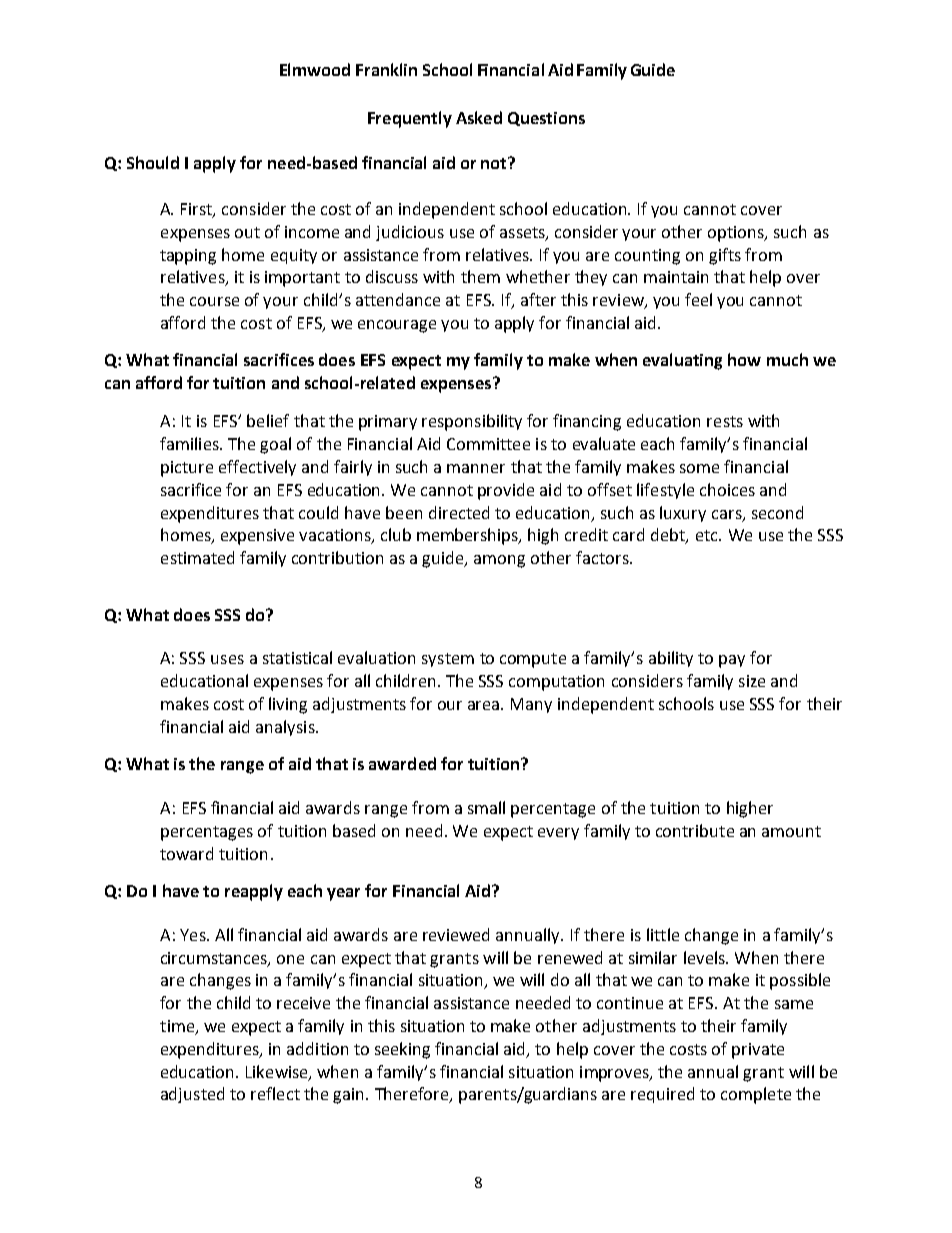  What do you see at coordinates (485, 705) in the image?
I see `area` at bounding box center [485, 705].
